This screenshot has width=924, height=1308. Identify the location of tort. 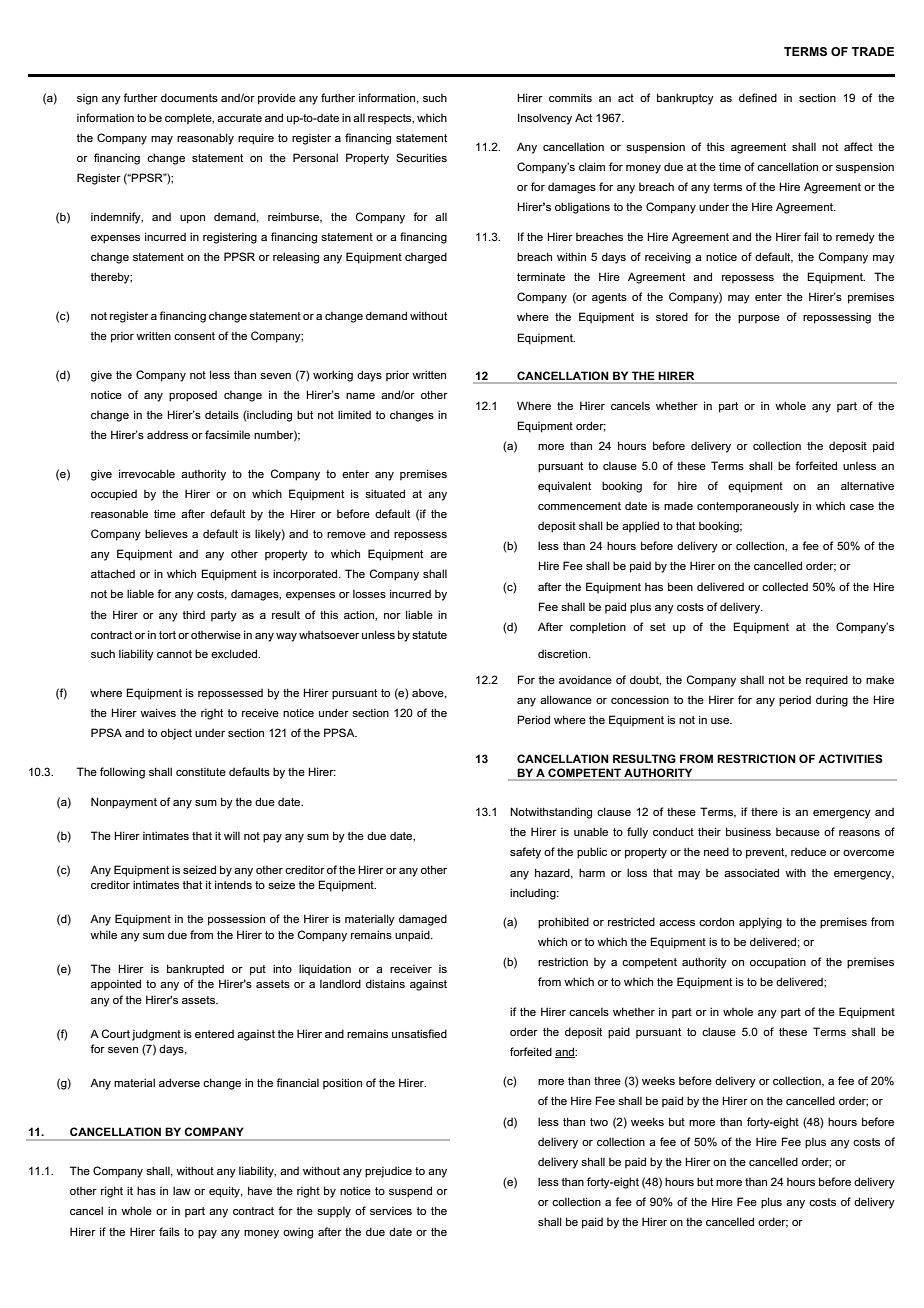
(167, 635).
